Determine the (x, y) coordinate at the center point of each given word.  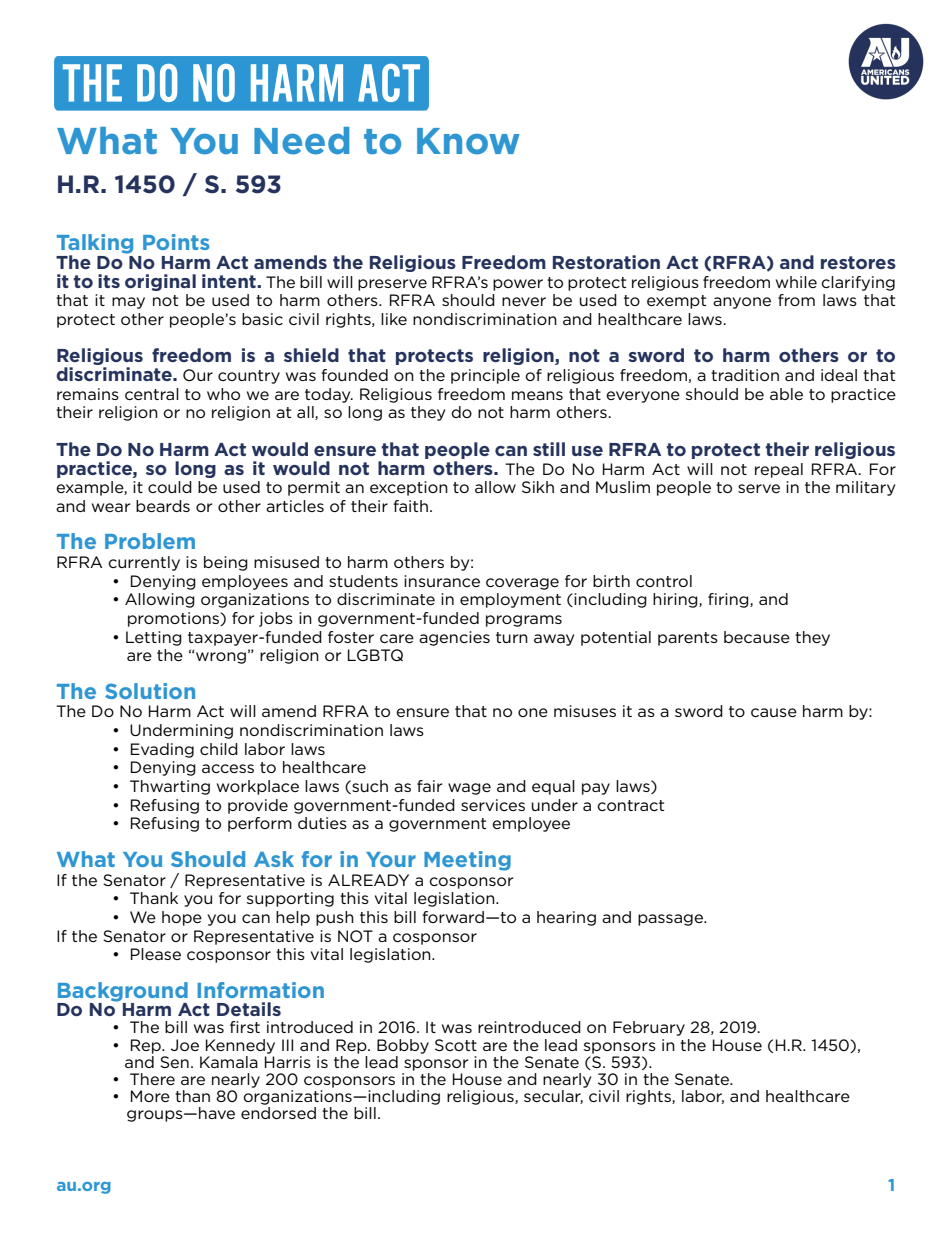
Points (176, 242)
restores (858, 262)
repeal (779, 470)
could (170, 487)
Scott (456, 1045)
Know (468, 141)
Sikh (538, 487)
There (152, 1079)
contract (630, 805)
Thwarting (170, 787)
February (649, 1028)
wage (469, 789)
